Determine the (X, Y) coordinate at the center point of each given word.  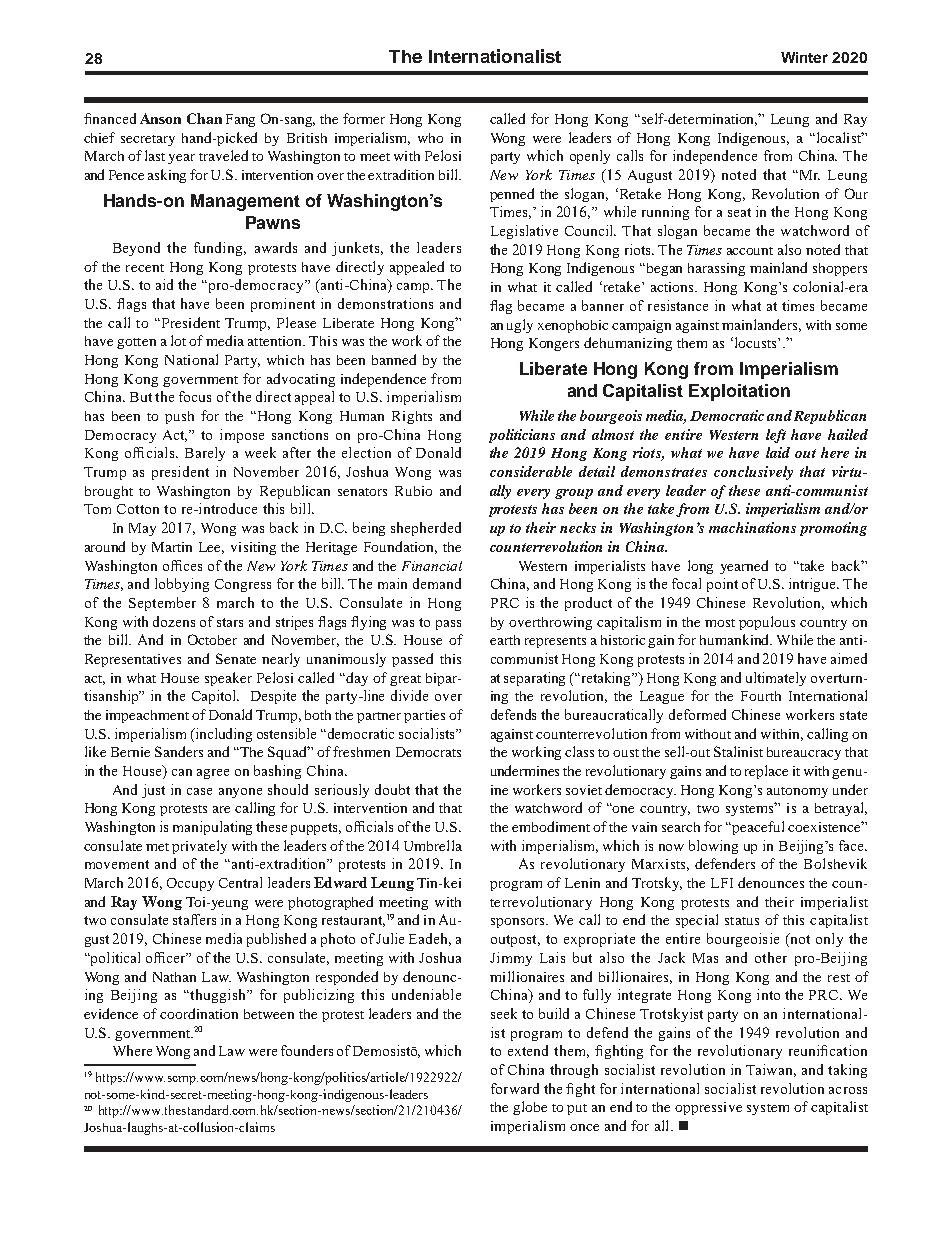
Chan (204, 118)
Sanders (179, 751)
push (179, 417)
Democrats (428, 752)
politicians (522, 436)
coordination (199, 1013)
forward (515, 1088)
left (776, 436)
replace (766, 772)
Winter (804, 57)
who (430, 138)
